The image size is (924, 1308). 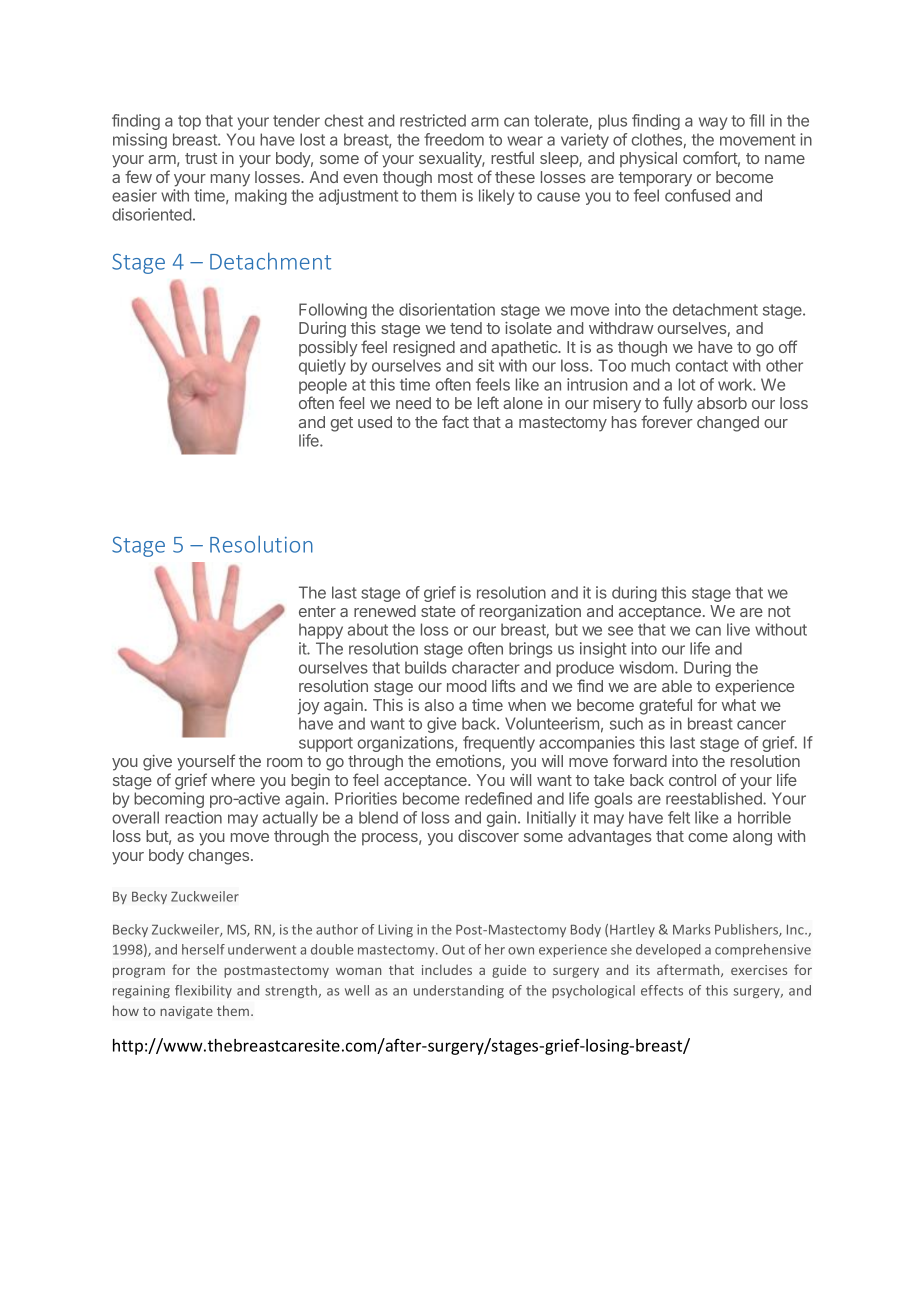 What do you see at coordinates (454, 139) in the screenshot?
I see `freedom` at bounding box center [454, 139].
